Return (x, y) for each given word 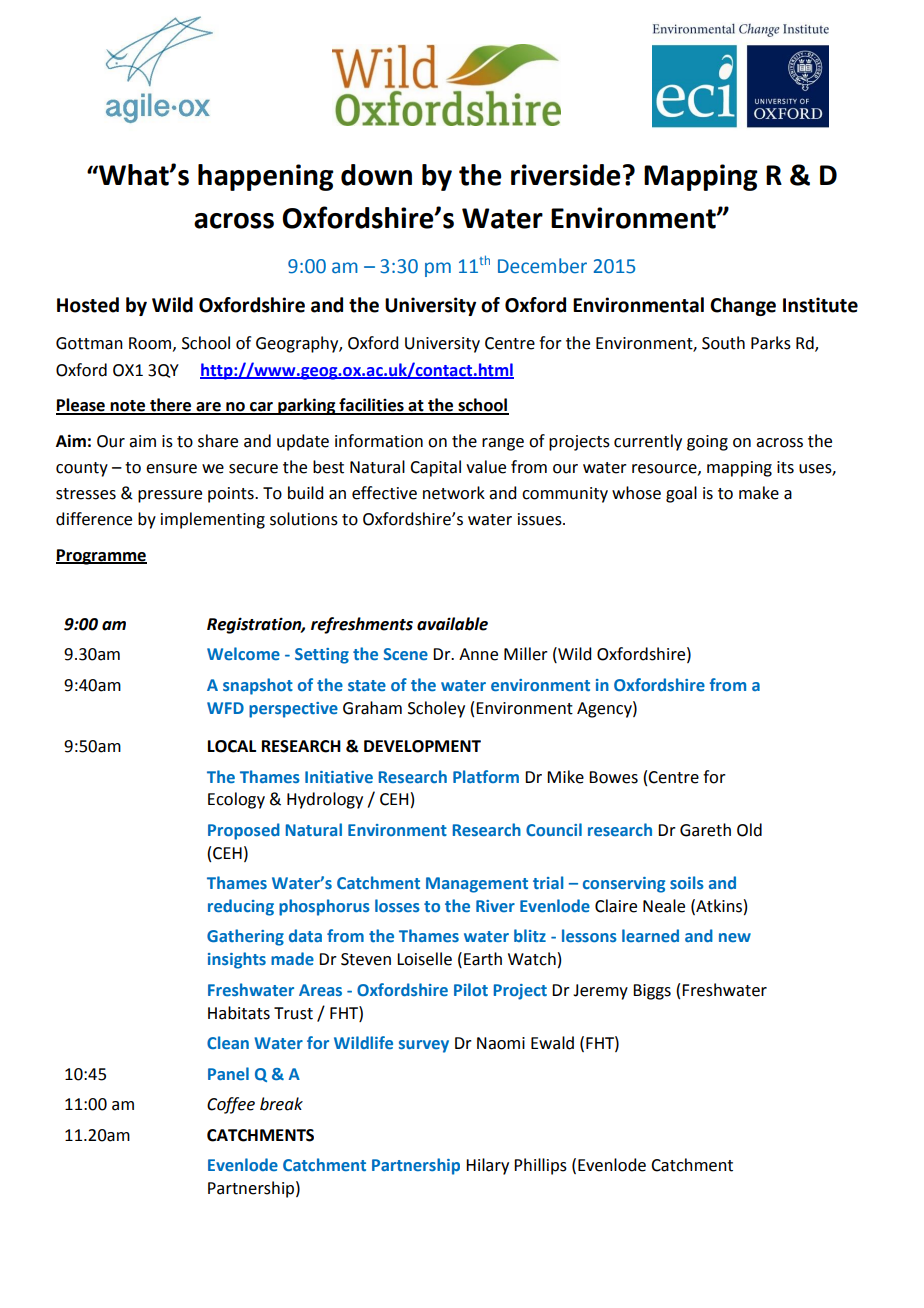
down (376, 175)
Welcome (243, 653)
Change (743, 306)
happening (266, 177)
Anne (478, 654)
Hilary (487, 1166)
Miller (526, 654)
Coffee (231, 1105)
